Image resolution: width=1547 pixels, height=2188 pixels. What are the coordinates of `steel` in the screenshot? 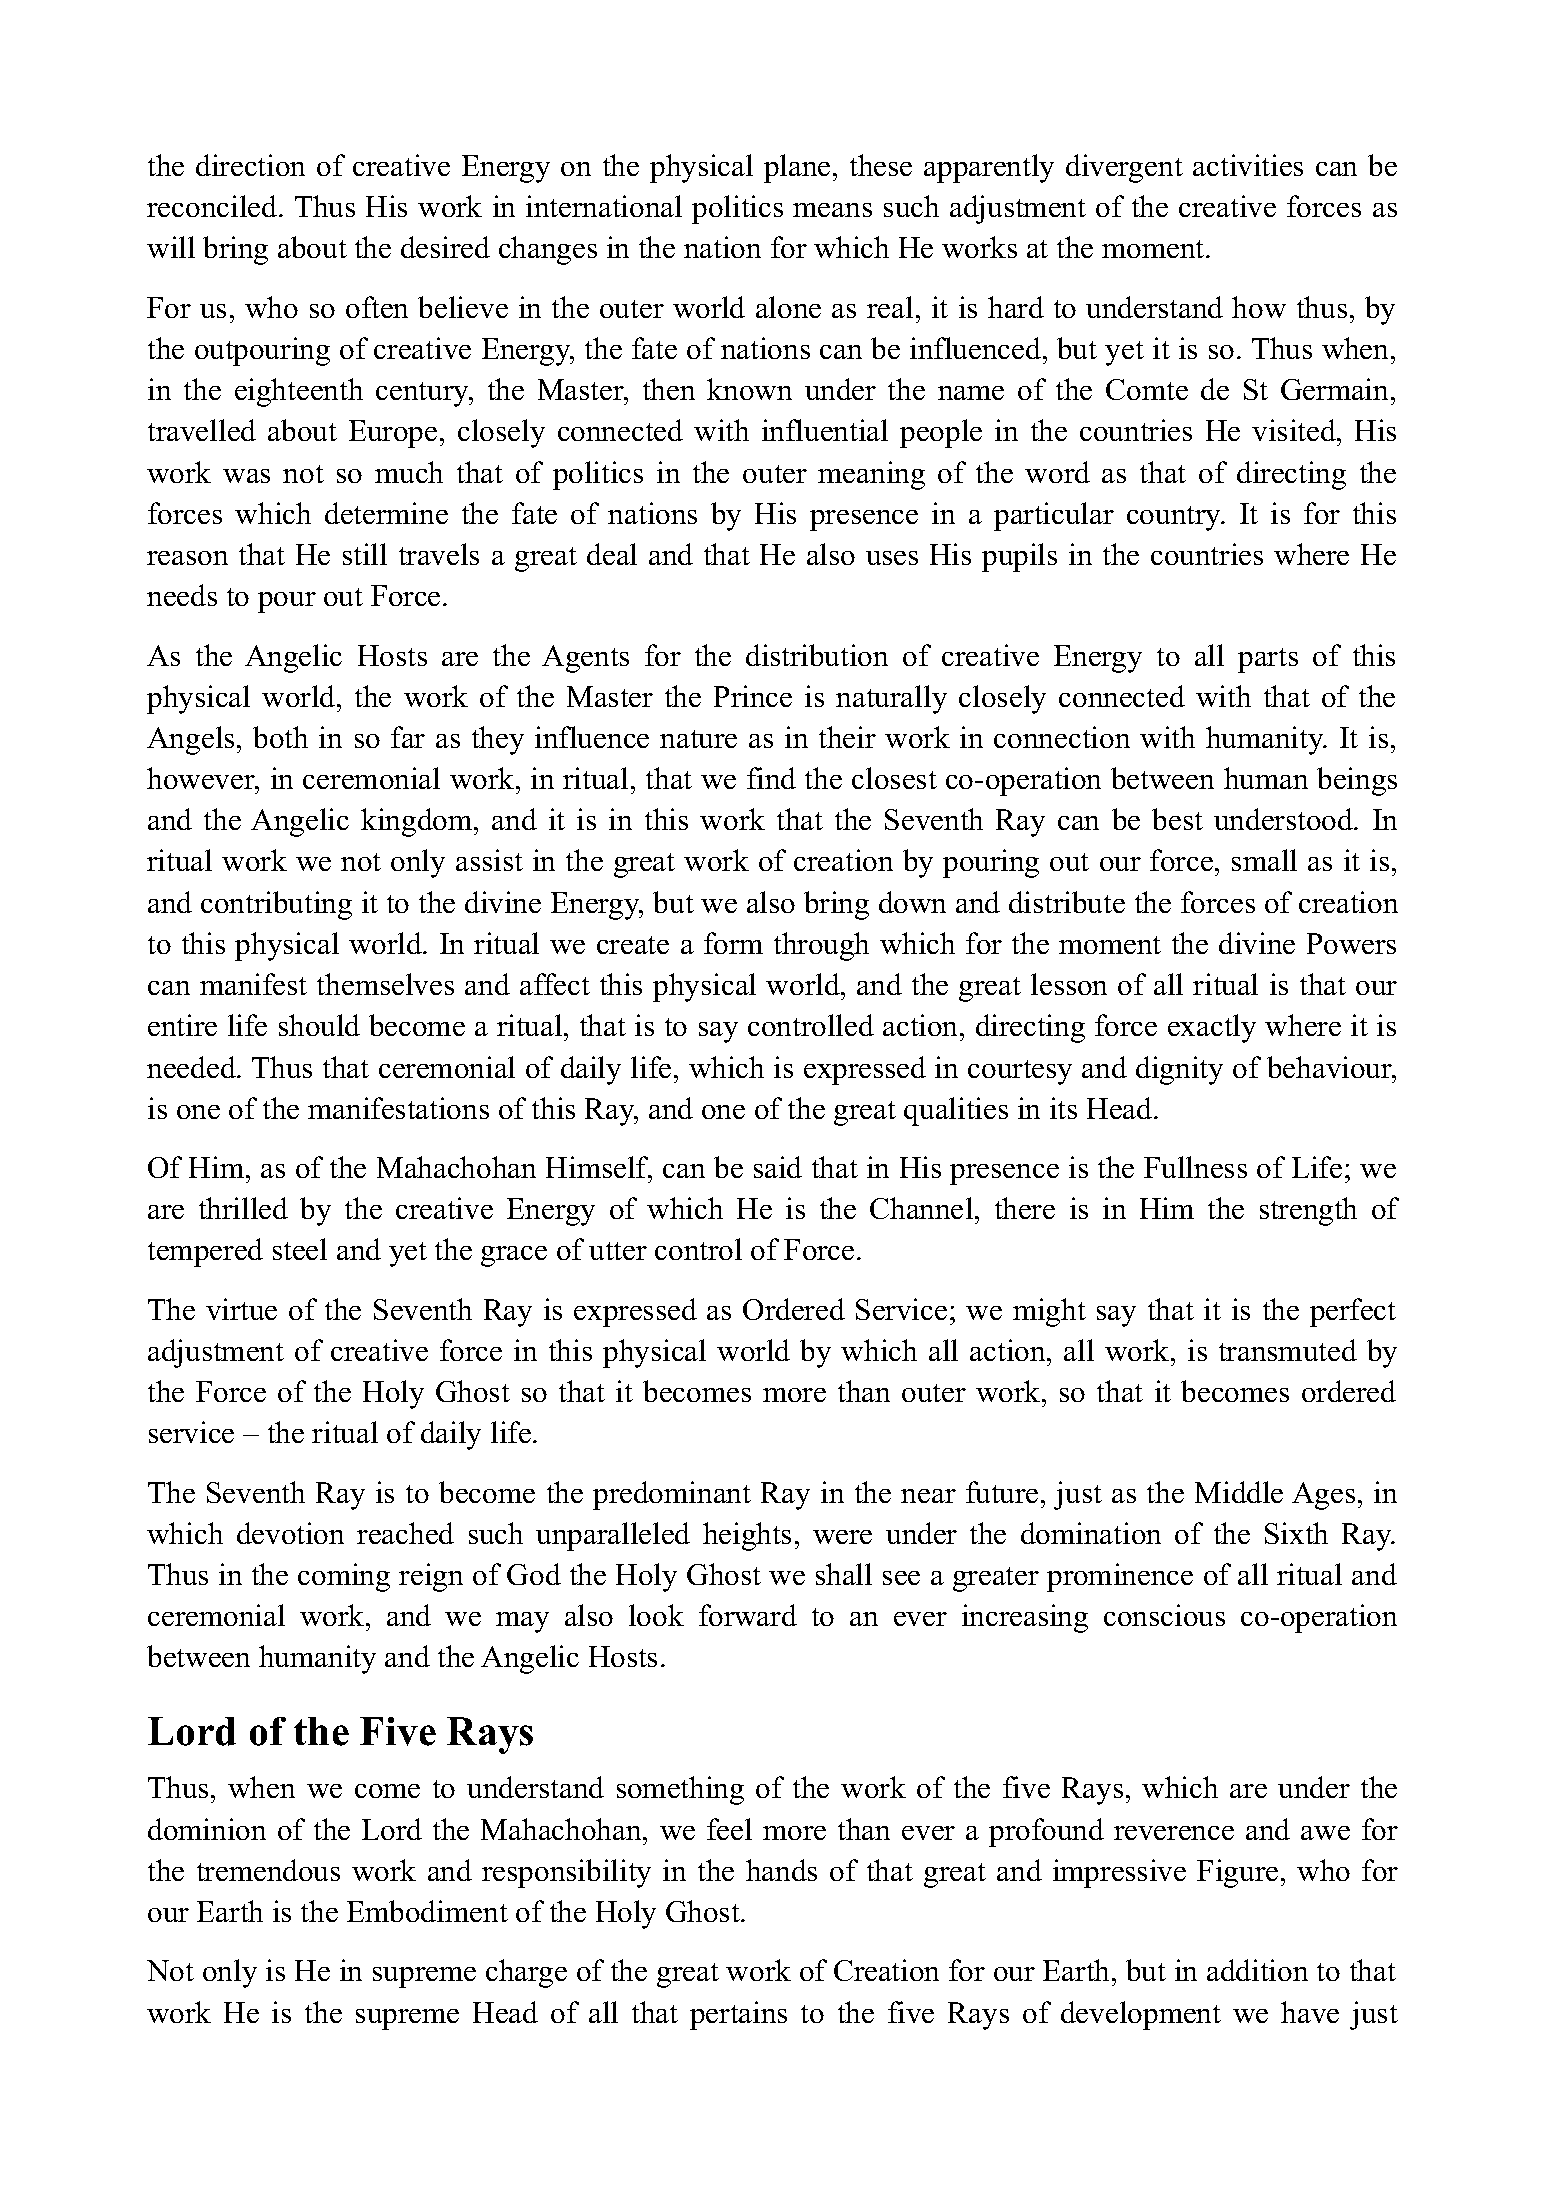 It's located at (300, 1249).
